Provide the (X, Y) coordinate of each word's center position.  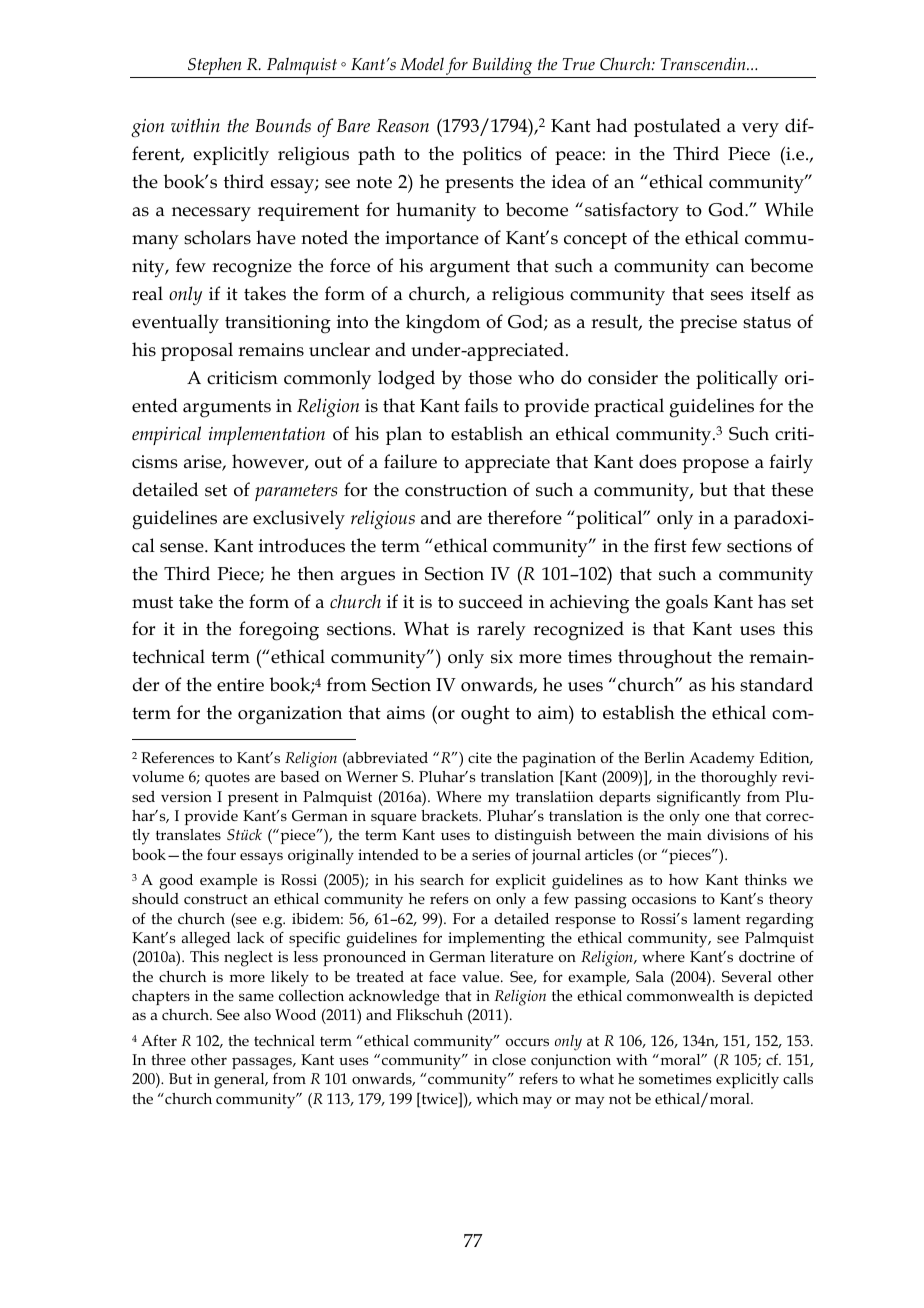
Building (502, 68)
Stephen (215, 67)
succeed (491, 601)
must (152, 602)
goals (687, 604)
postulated (677, 127)
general (240, 1081)
